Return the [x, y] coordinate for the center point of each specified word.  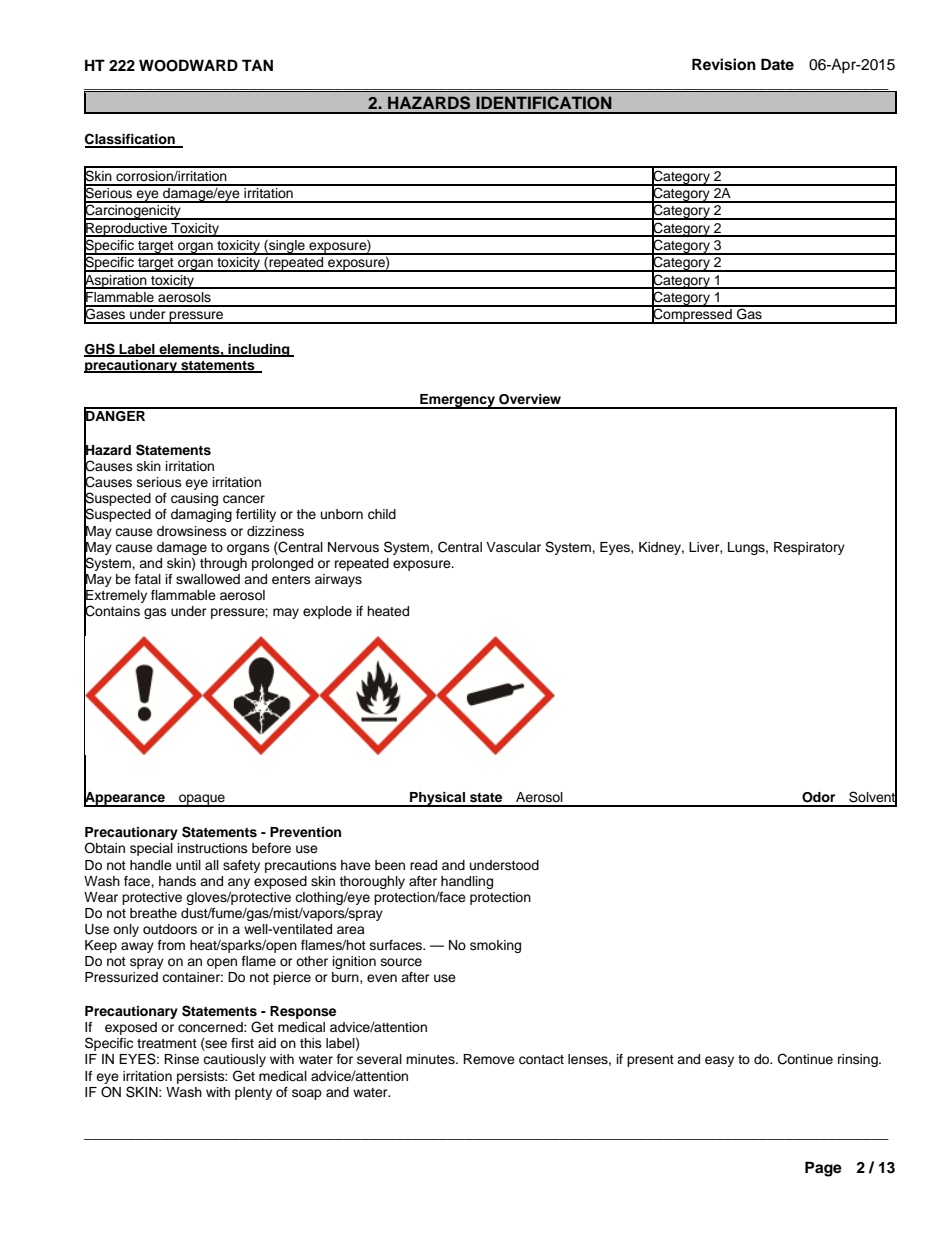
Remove [489, 1059]
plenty [253, 1093]
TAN [257, 65]
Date [777, 64]
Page [823, 1169]
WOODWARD [188, 65]
